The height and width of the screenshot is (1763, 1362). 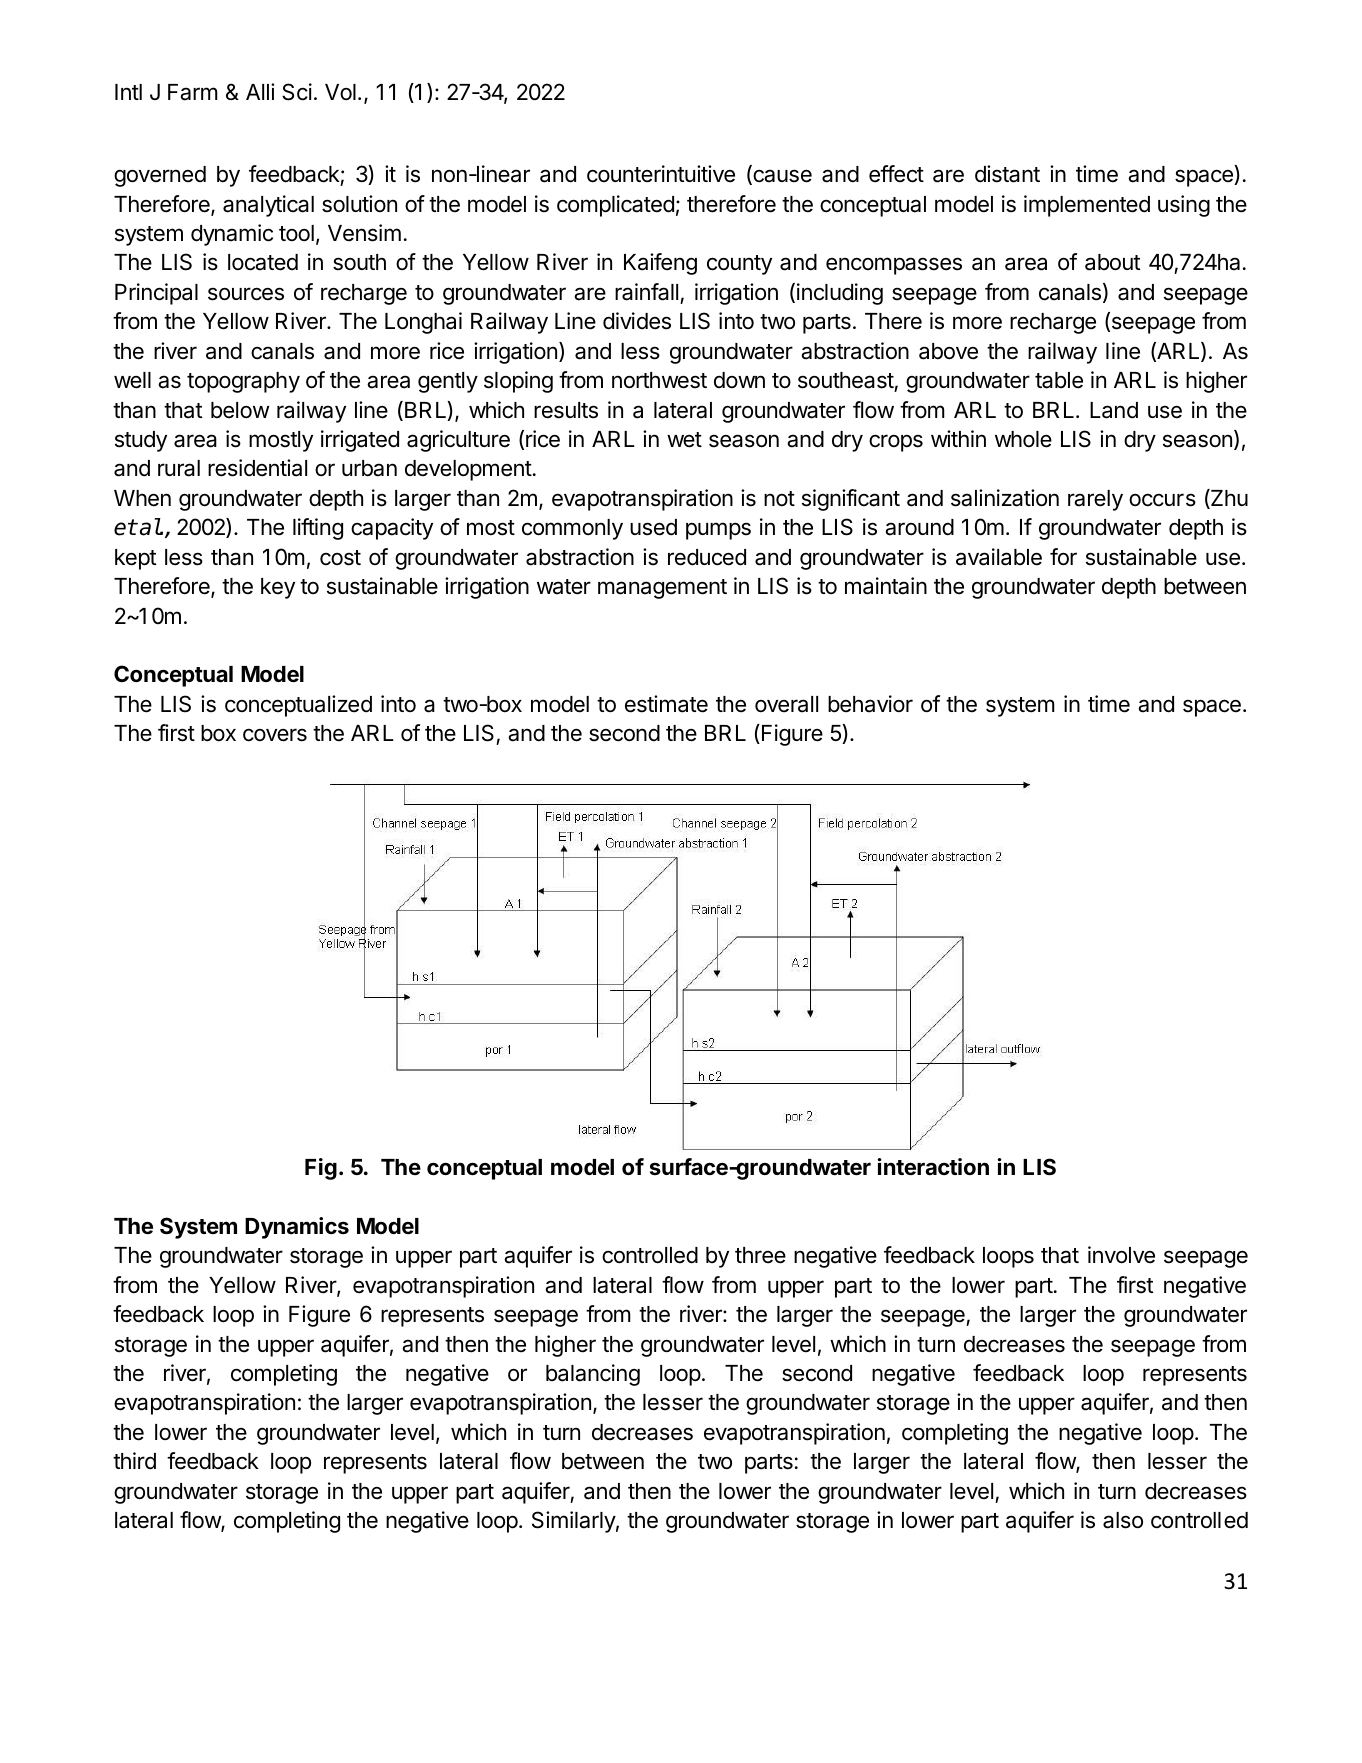 What do you see at coordinates (260, 91) in the screenshot?
I see `Alli` at bounding box center [260, 91].
